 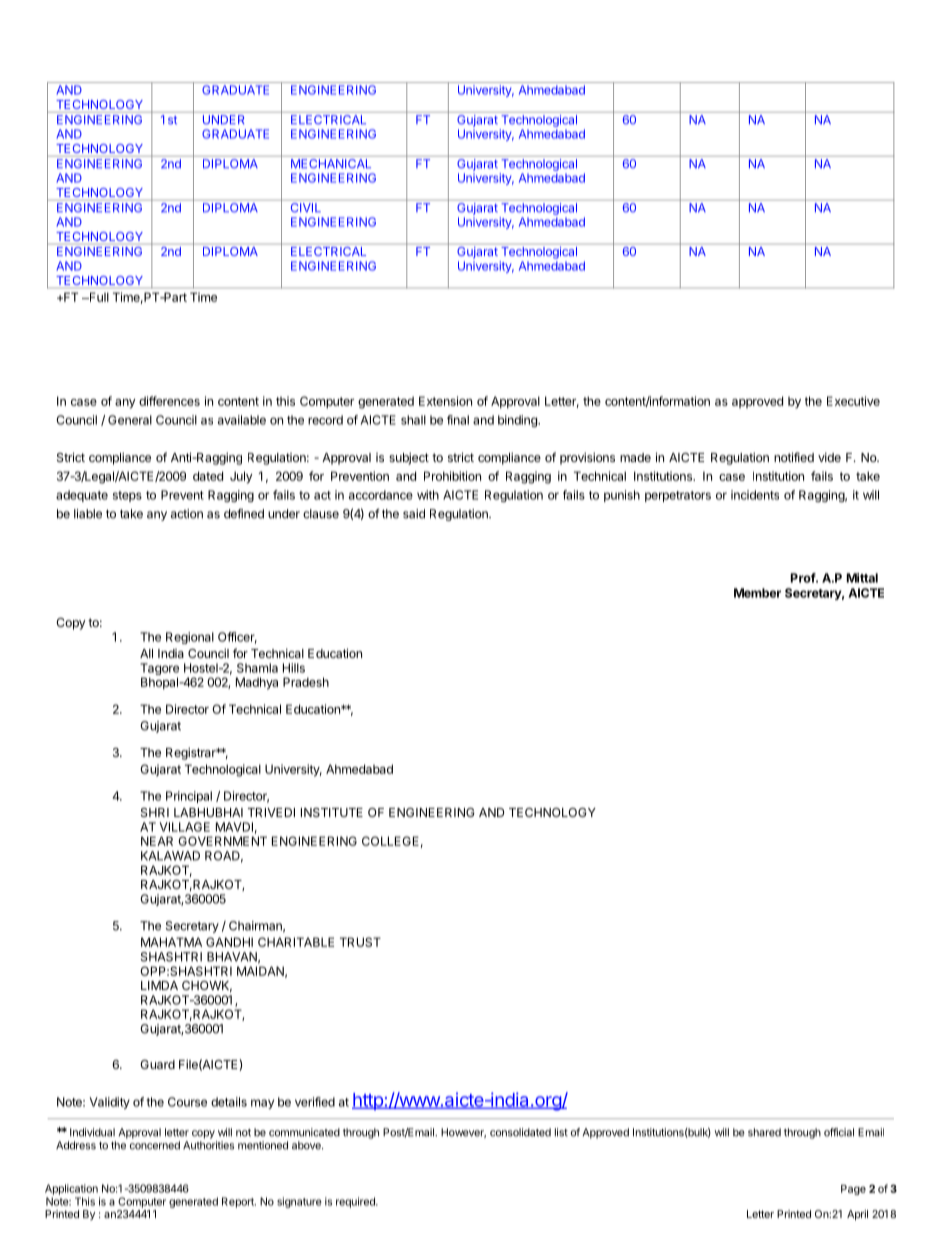 What do you see at coordinates (794, 457) in the screenshot?
I see `notified` at bounding box center [794, 457].
